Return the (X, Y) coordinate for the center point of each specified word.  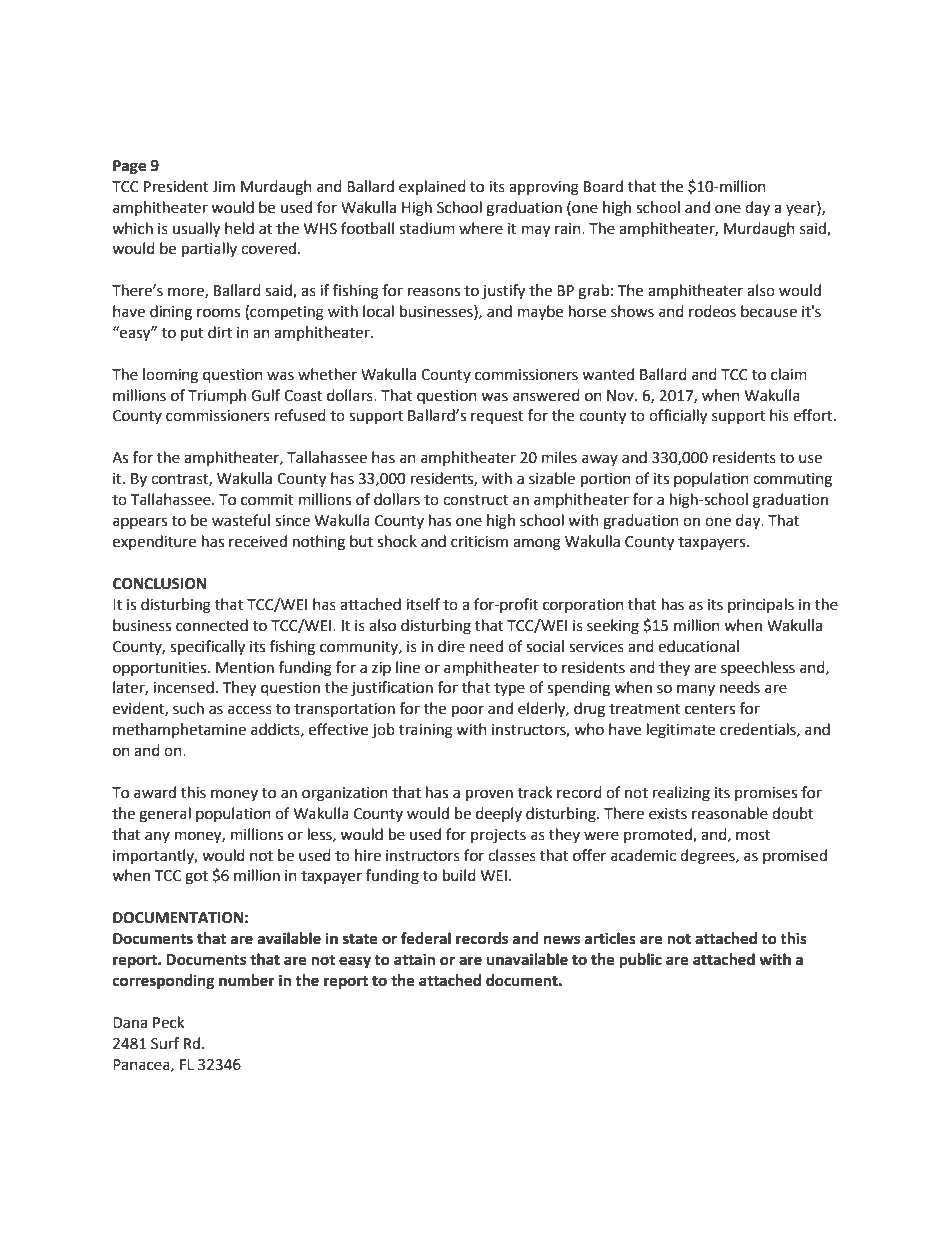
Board (603, 186)
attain (414, 959)
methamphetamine (179, 730)
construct (475, 500)
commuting (792, 480)
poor (468, 711)
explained (432, 188)
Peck (168, 1022)
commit (267, 500)
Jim (223, 187)
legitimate (681, 731)
